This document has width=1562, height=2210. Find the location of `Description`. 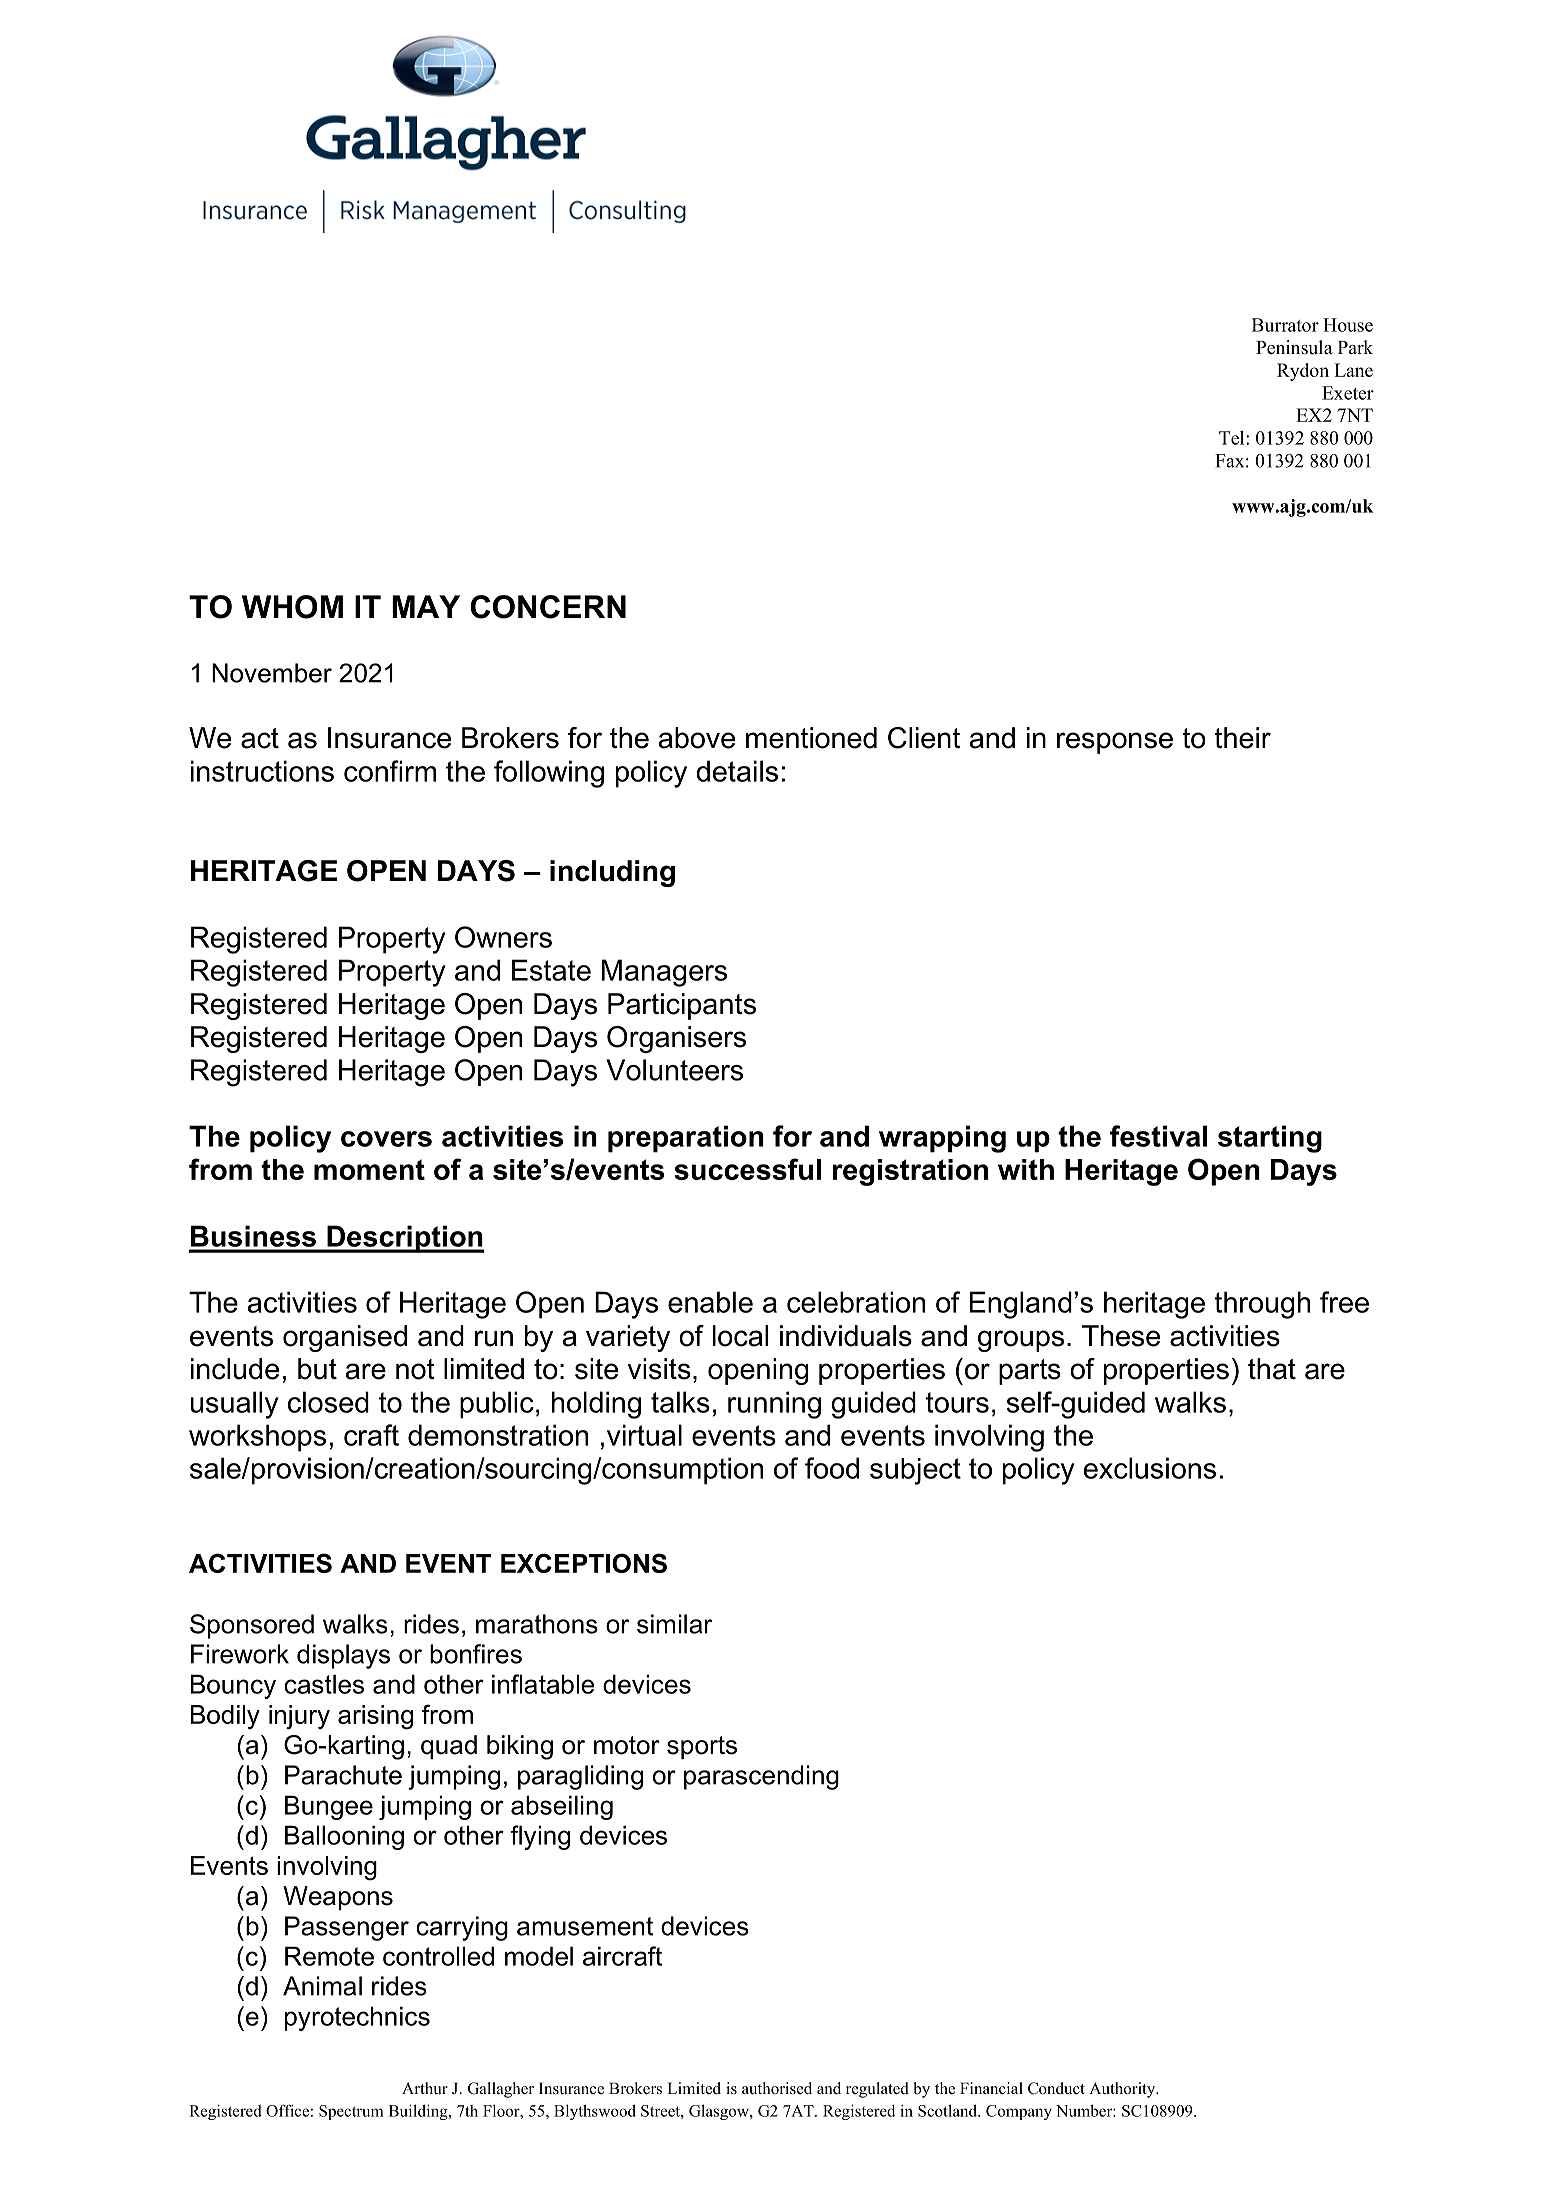

Description is located at coordinates (405, 1239).
